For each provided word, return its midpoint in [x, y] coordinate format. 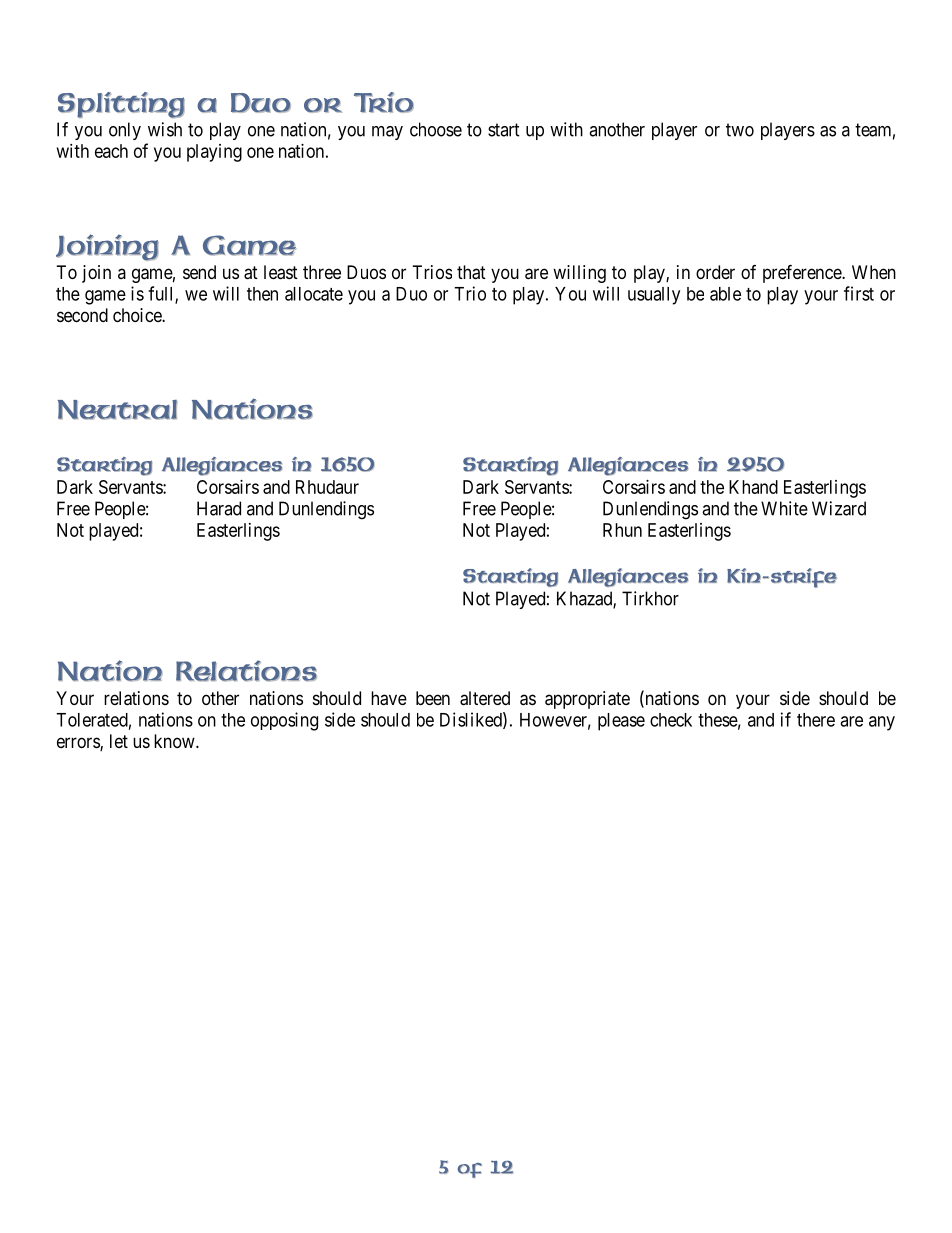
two [740, 130]
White [784, 508]
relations [136, 698]
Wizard [839, 508]
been [433, 698]
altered [485, 698]
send [199, 272]
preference [803, 274]
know [175, 741]
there [816, 720]
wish [165, 129]
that [471, 272]
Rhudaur [327, 487]
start [504, 130]
